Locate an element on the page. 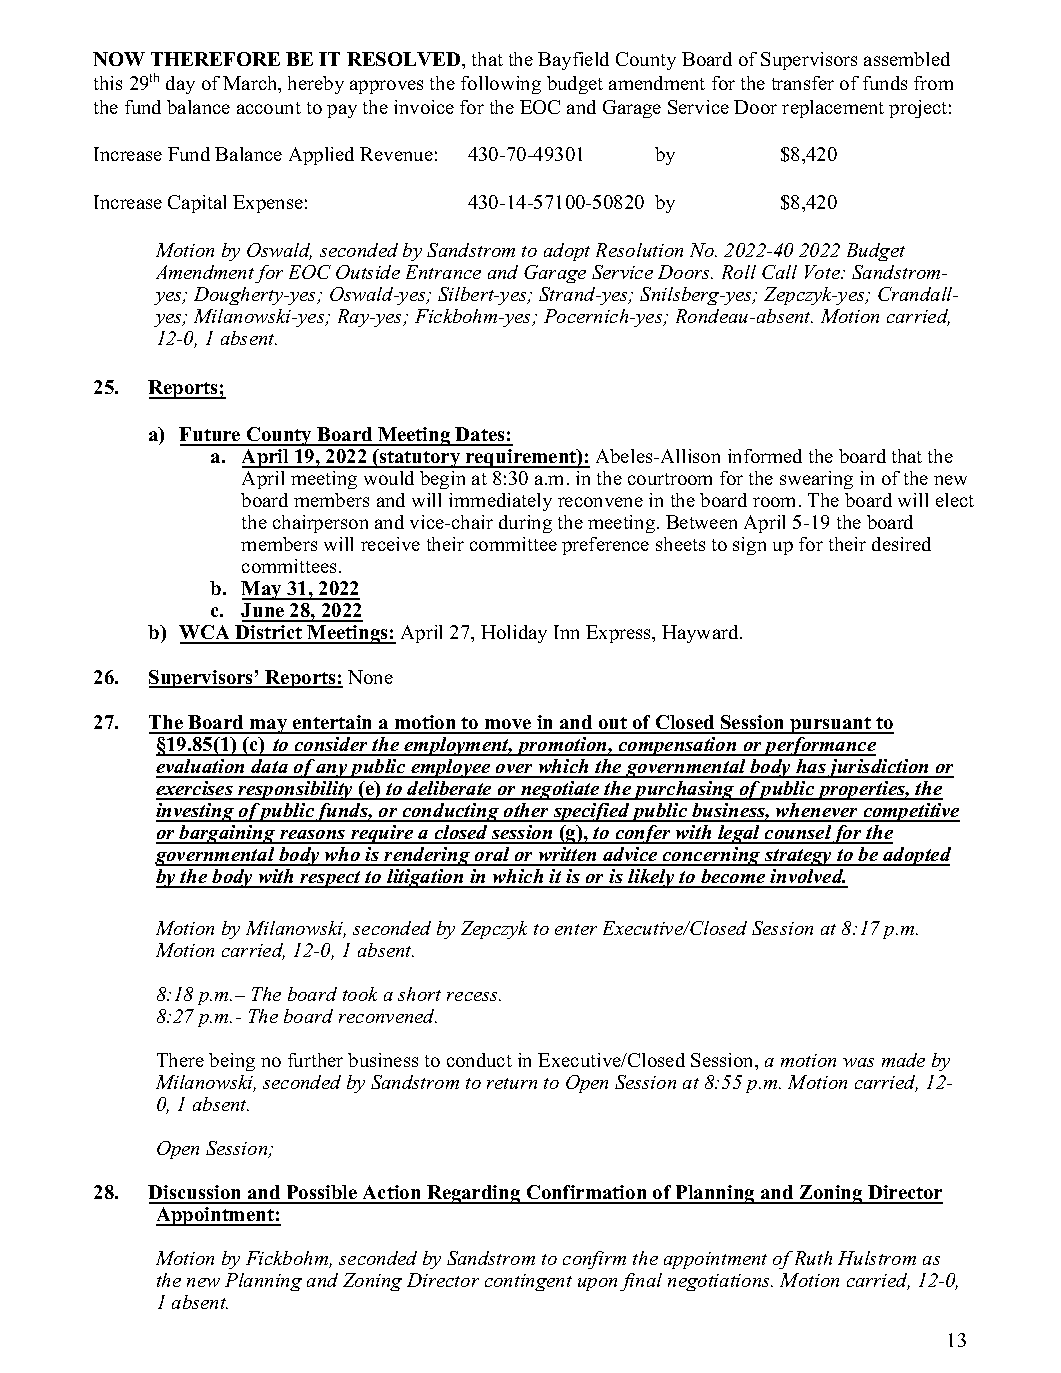 The image size is (1061, 1373). replacement is located at coordinates (833, 109).
